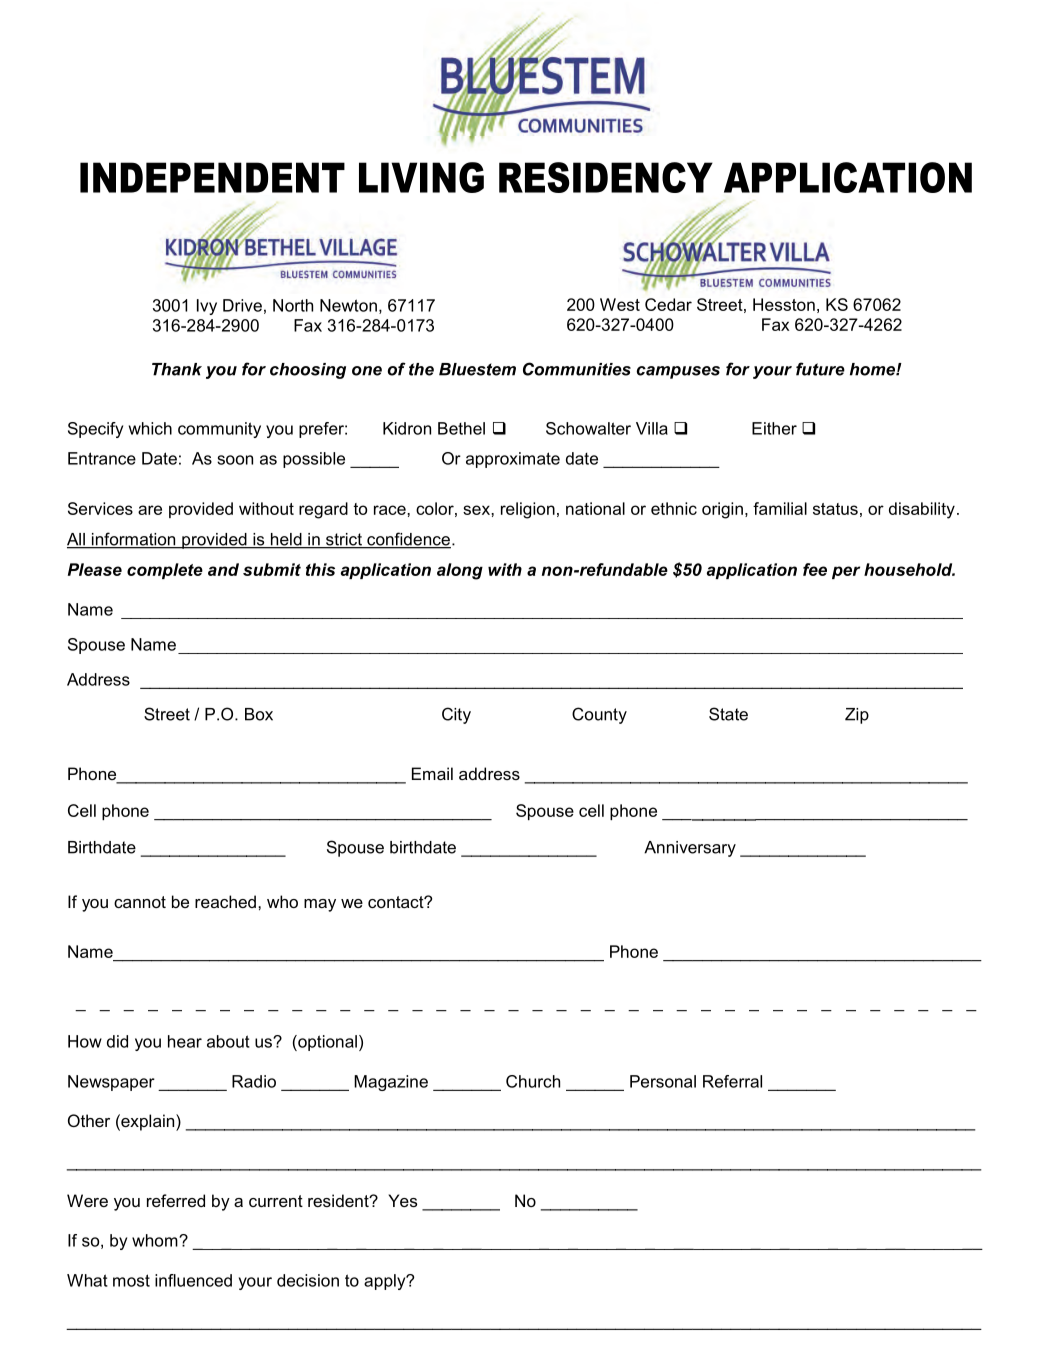 This document has height=1372, width=1060. Describe the element at coordinates (259, 714) in the document. I see `Box` at that location.
